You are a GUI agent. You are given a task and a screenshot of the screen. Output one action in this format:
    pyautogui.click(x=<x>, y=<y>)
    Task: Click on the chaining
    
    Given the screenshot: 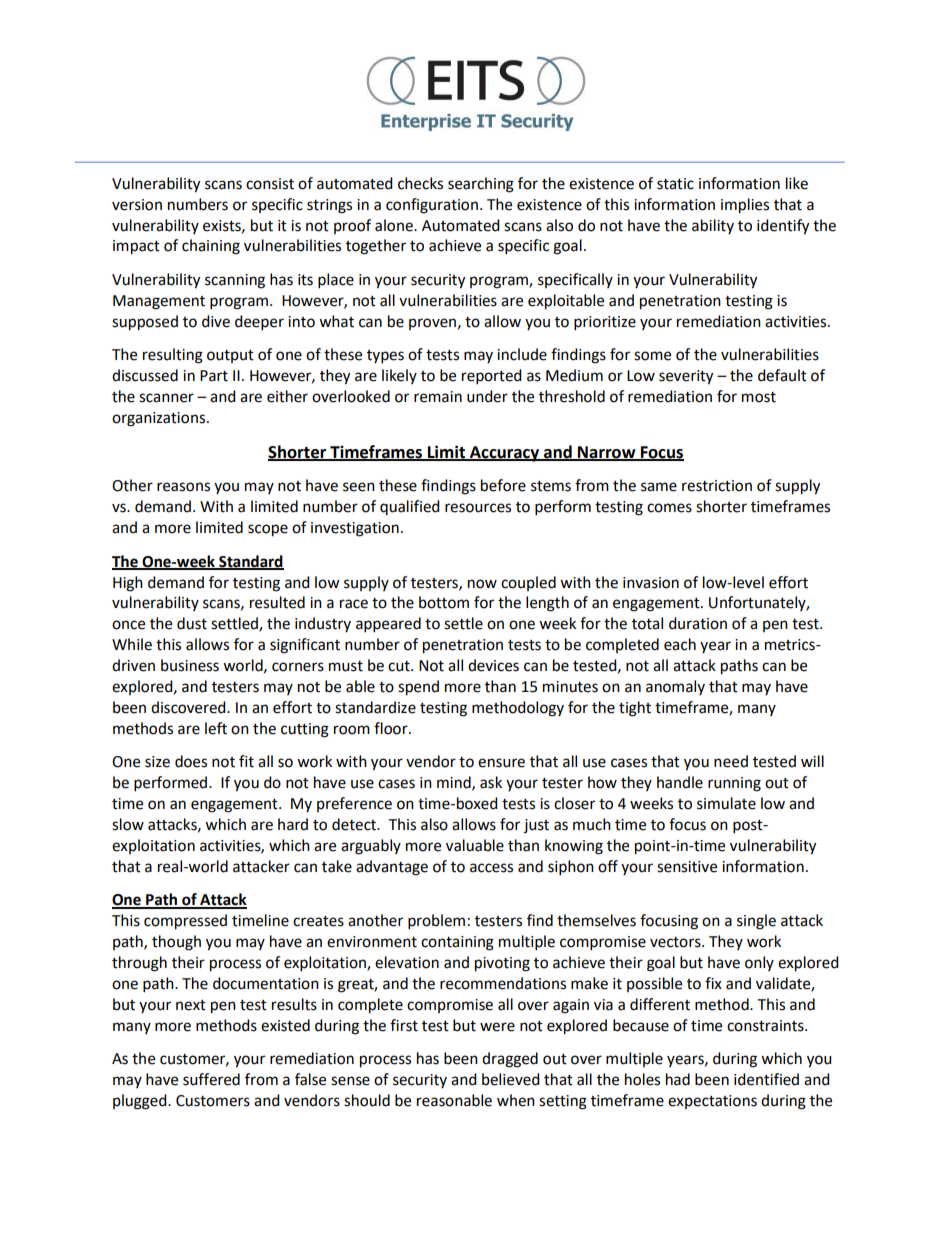 What is the action you would take?
    pyautogui.click(x=211, y=247)
